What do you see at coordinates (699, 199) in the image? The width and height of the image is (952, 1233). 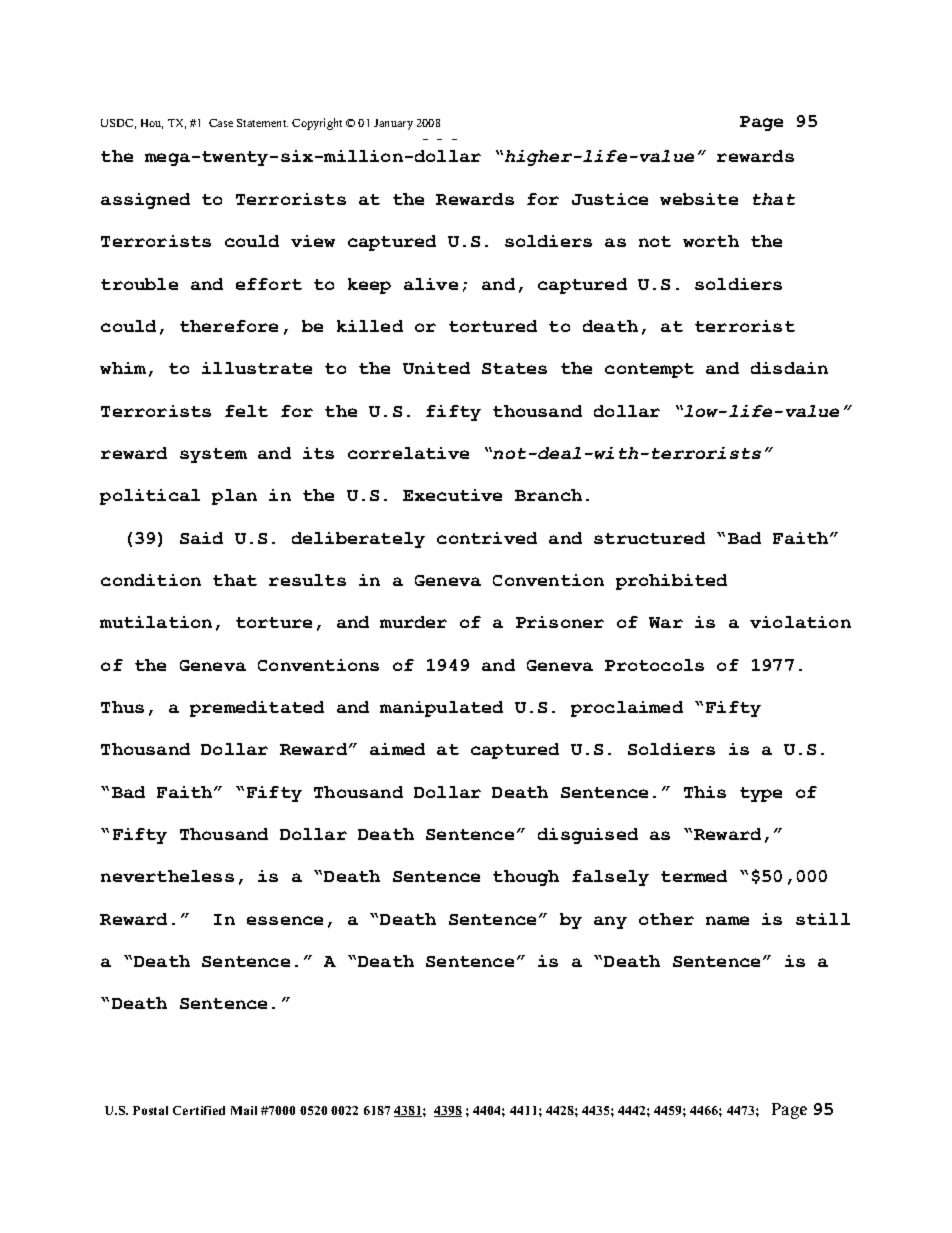 I see `website` at bounding box center [699, 199].
